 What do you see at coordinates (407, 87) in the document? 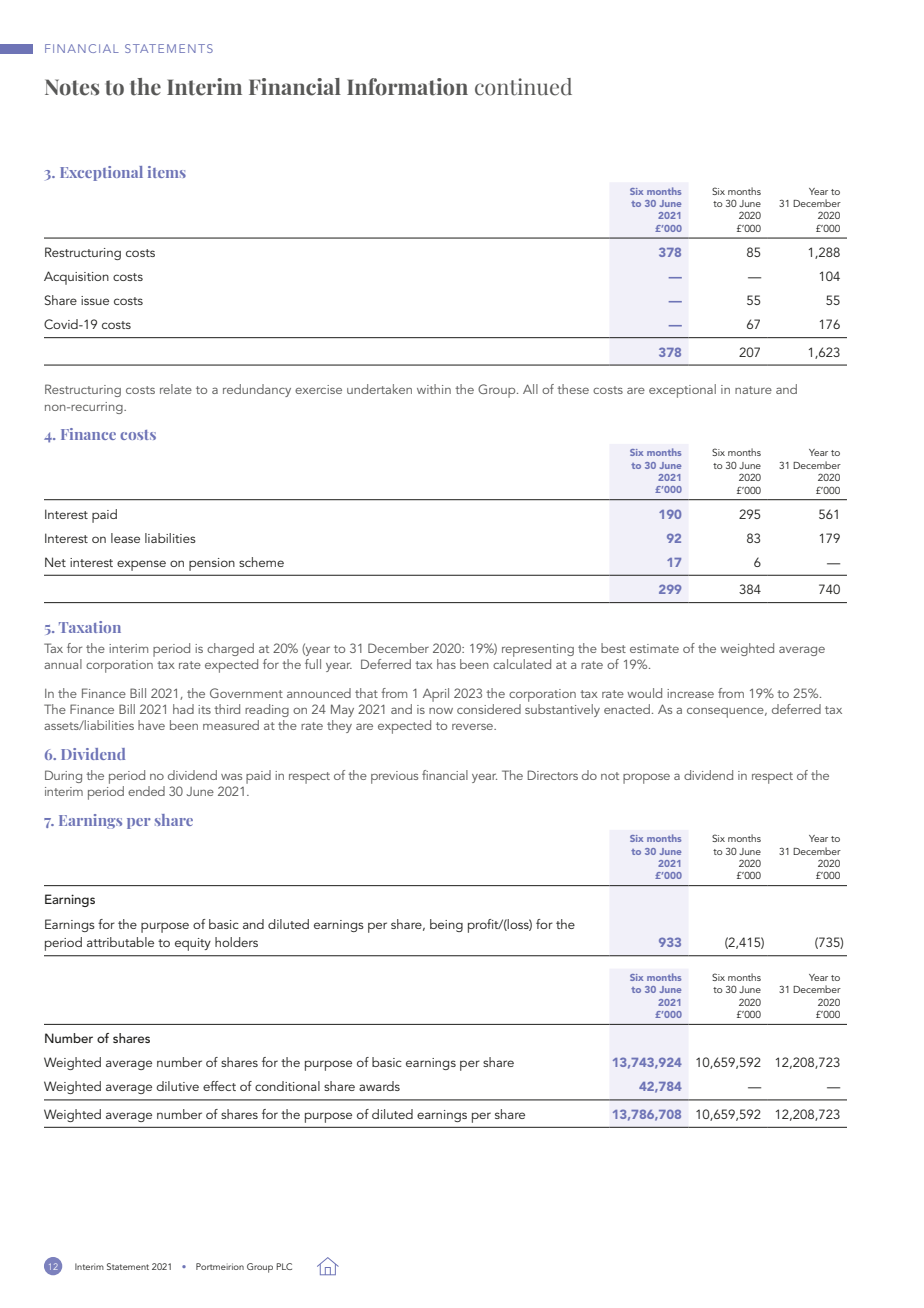
I see `Information` at bounding box center [407, 87].
